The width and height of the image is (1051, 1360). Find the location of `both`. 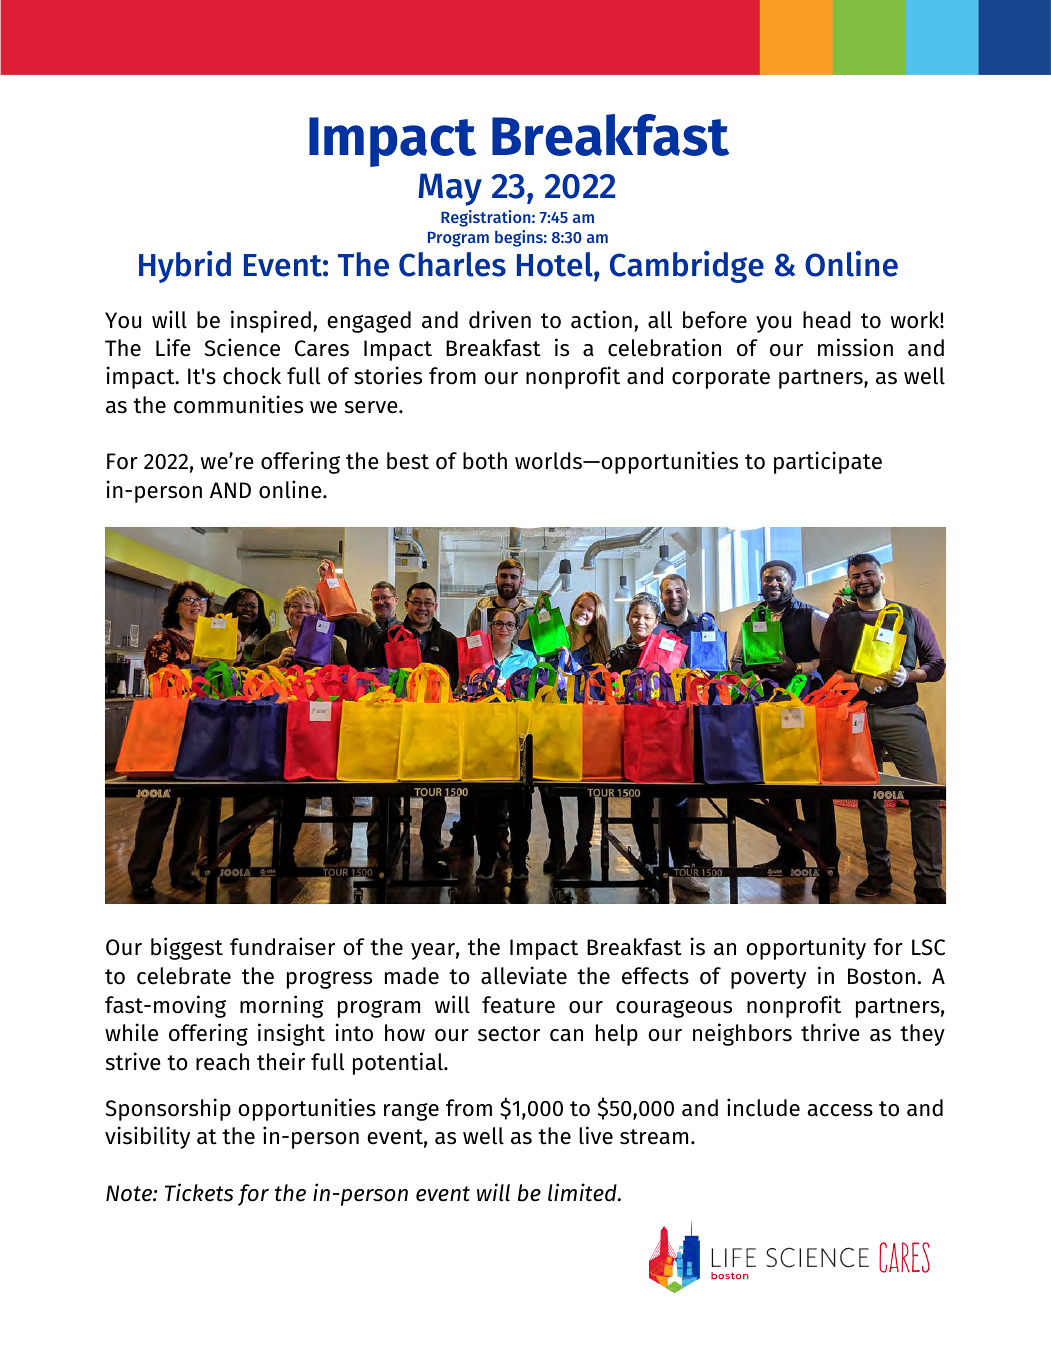

both is located at coordinates (485, 461).
